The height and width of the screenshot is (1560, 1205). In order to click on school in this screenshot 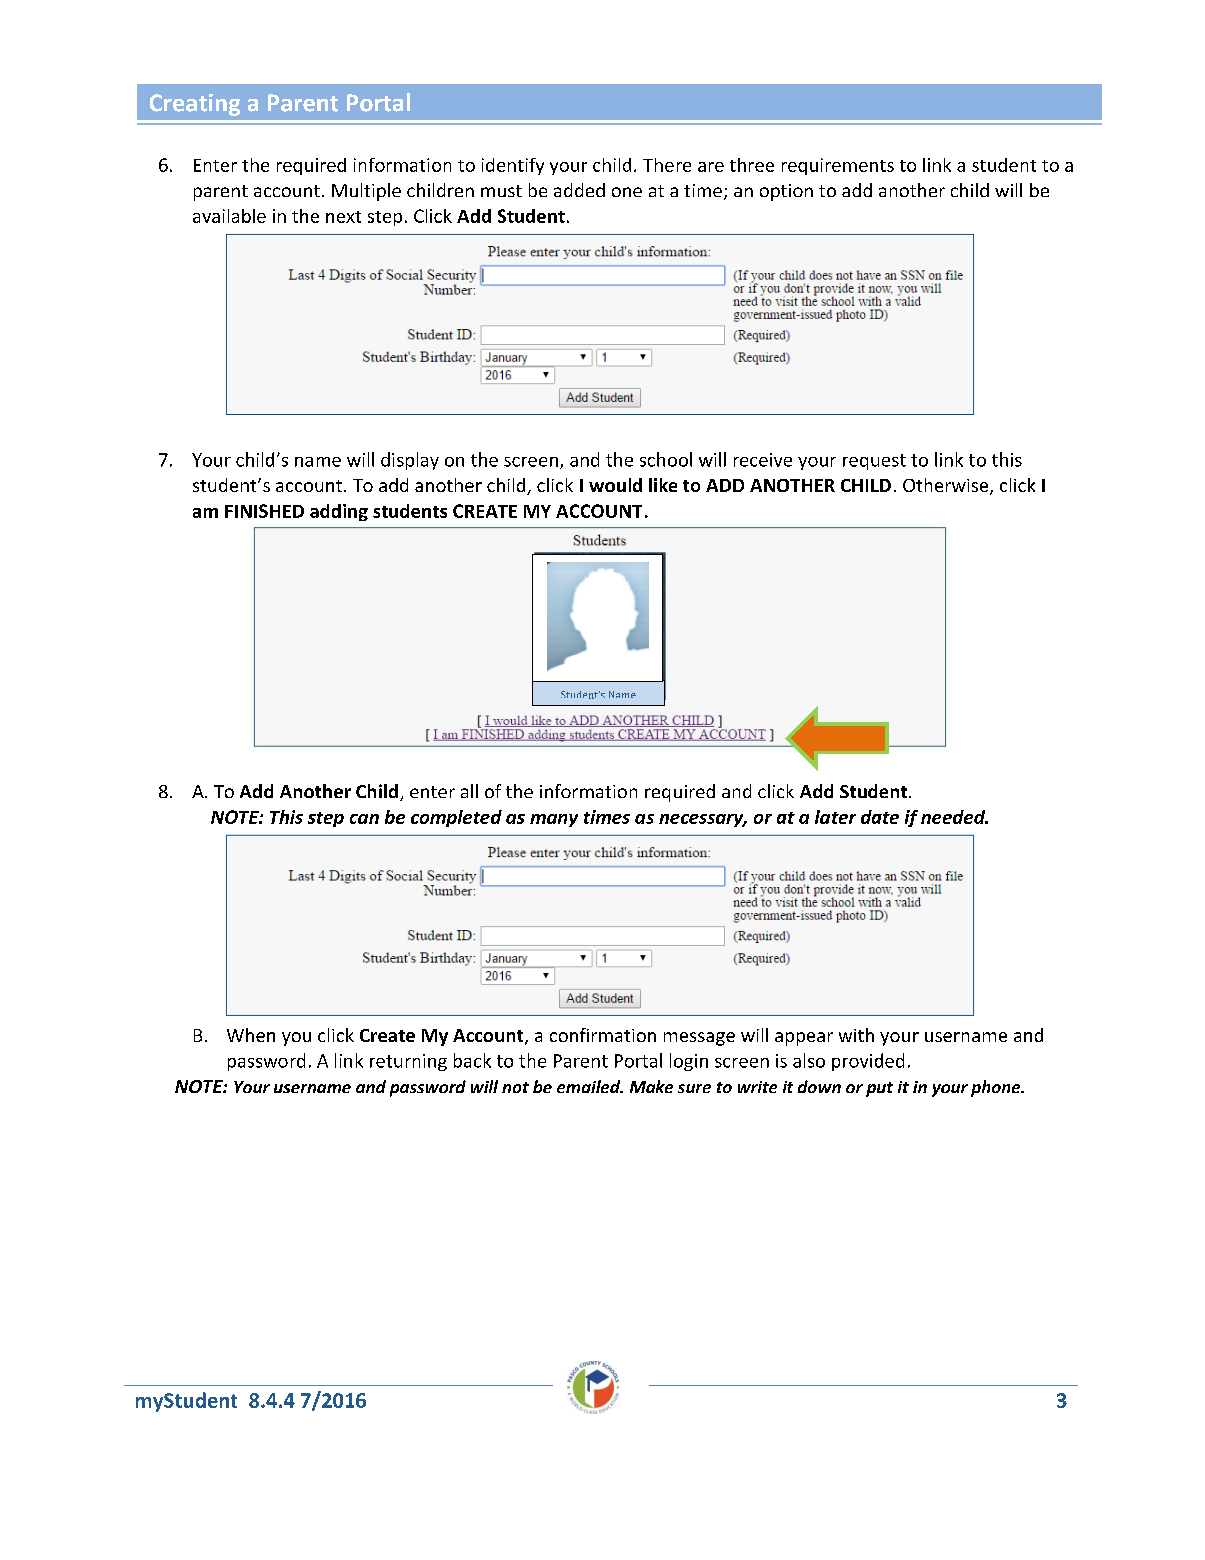, I will do `click(666, 459)`.
